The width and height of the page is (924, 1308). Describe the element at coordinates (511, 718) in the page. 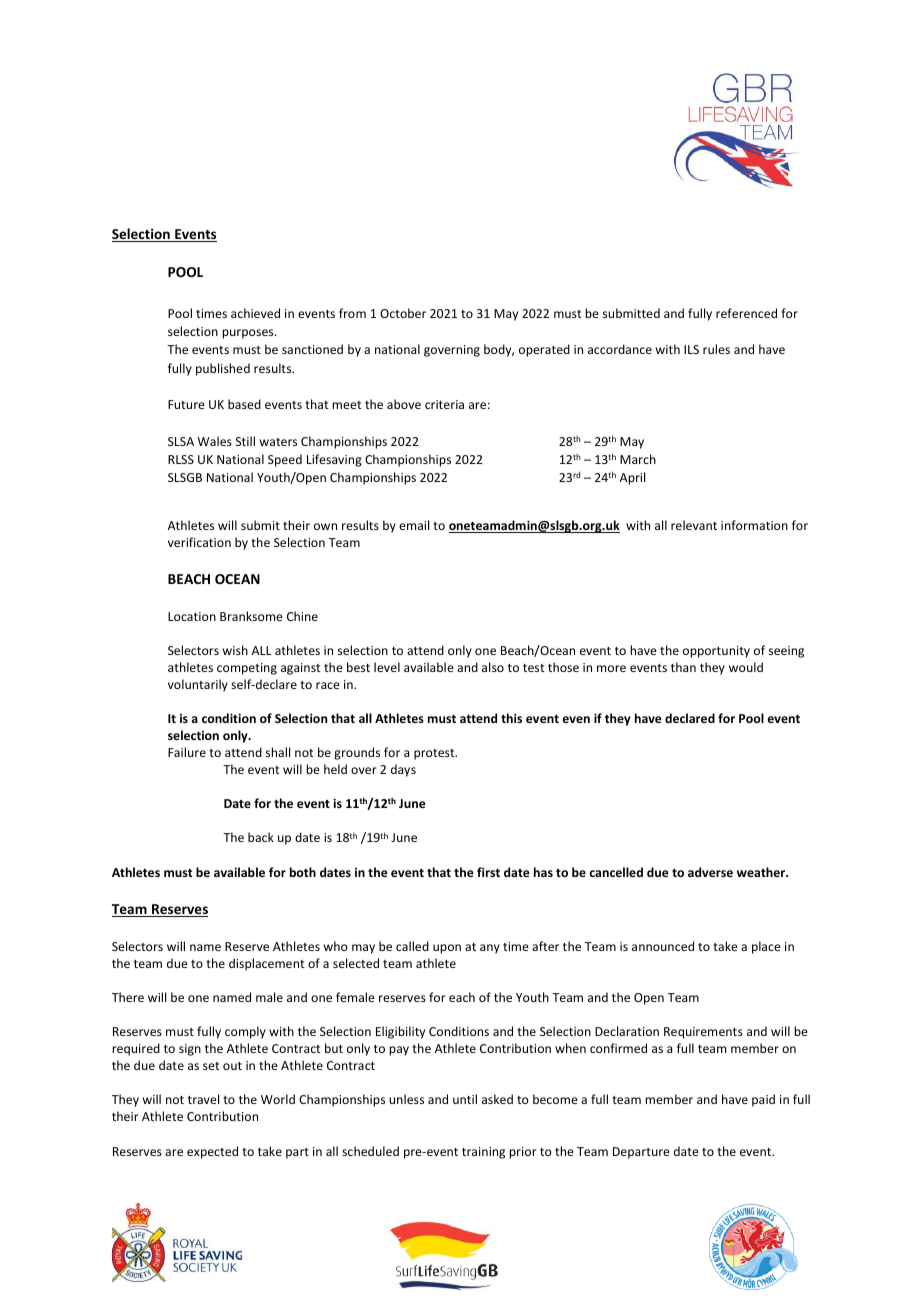

I see `this` at that location.
